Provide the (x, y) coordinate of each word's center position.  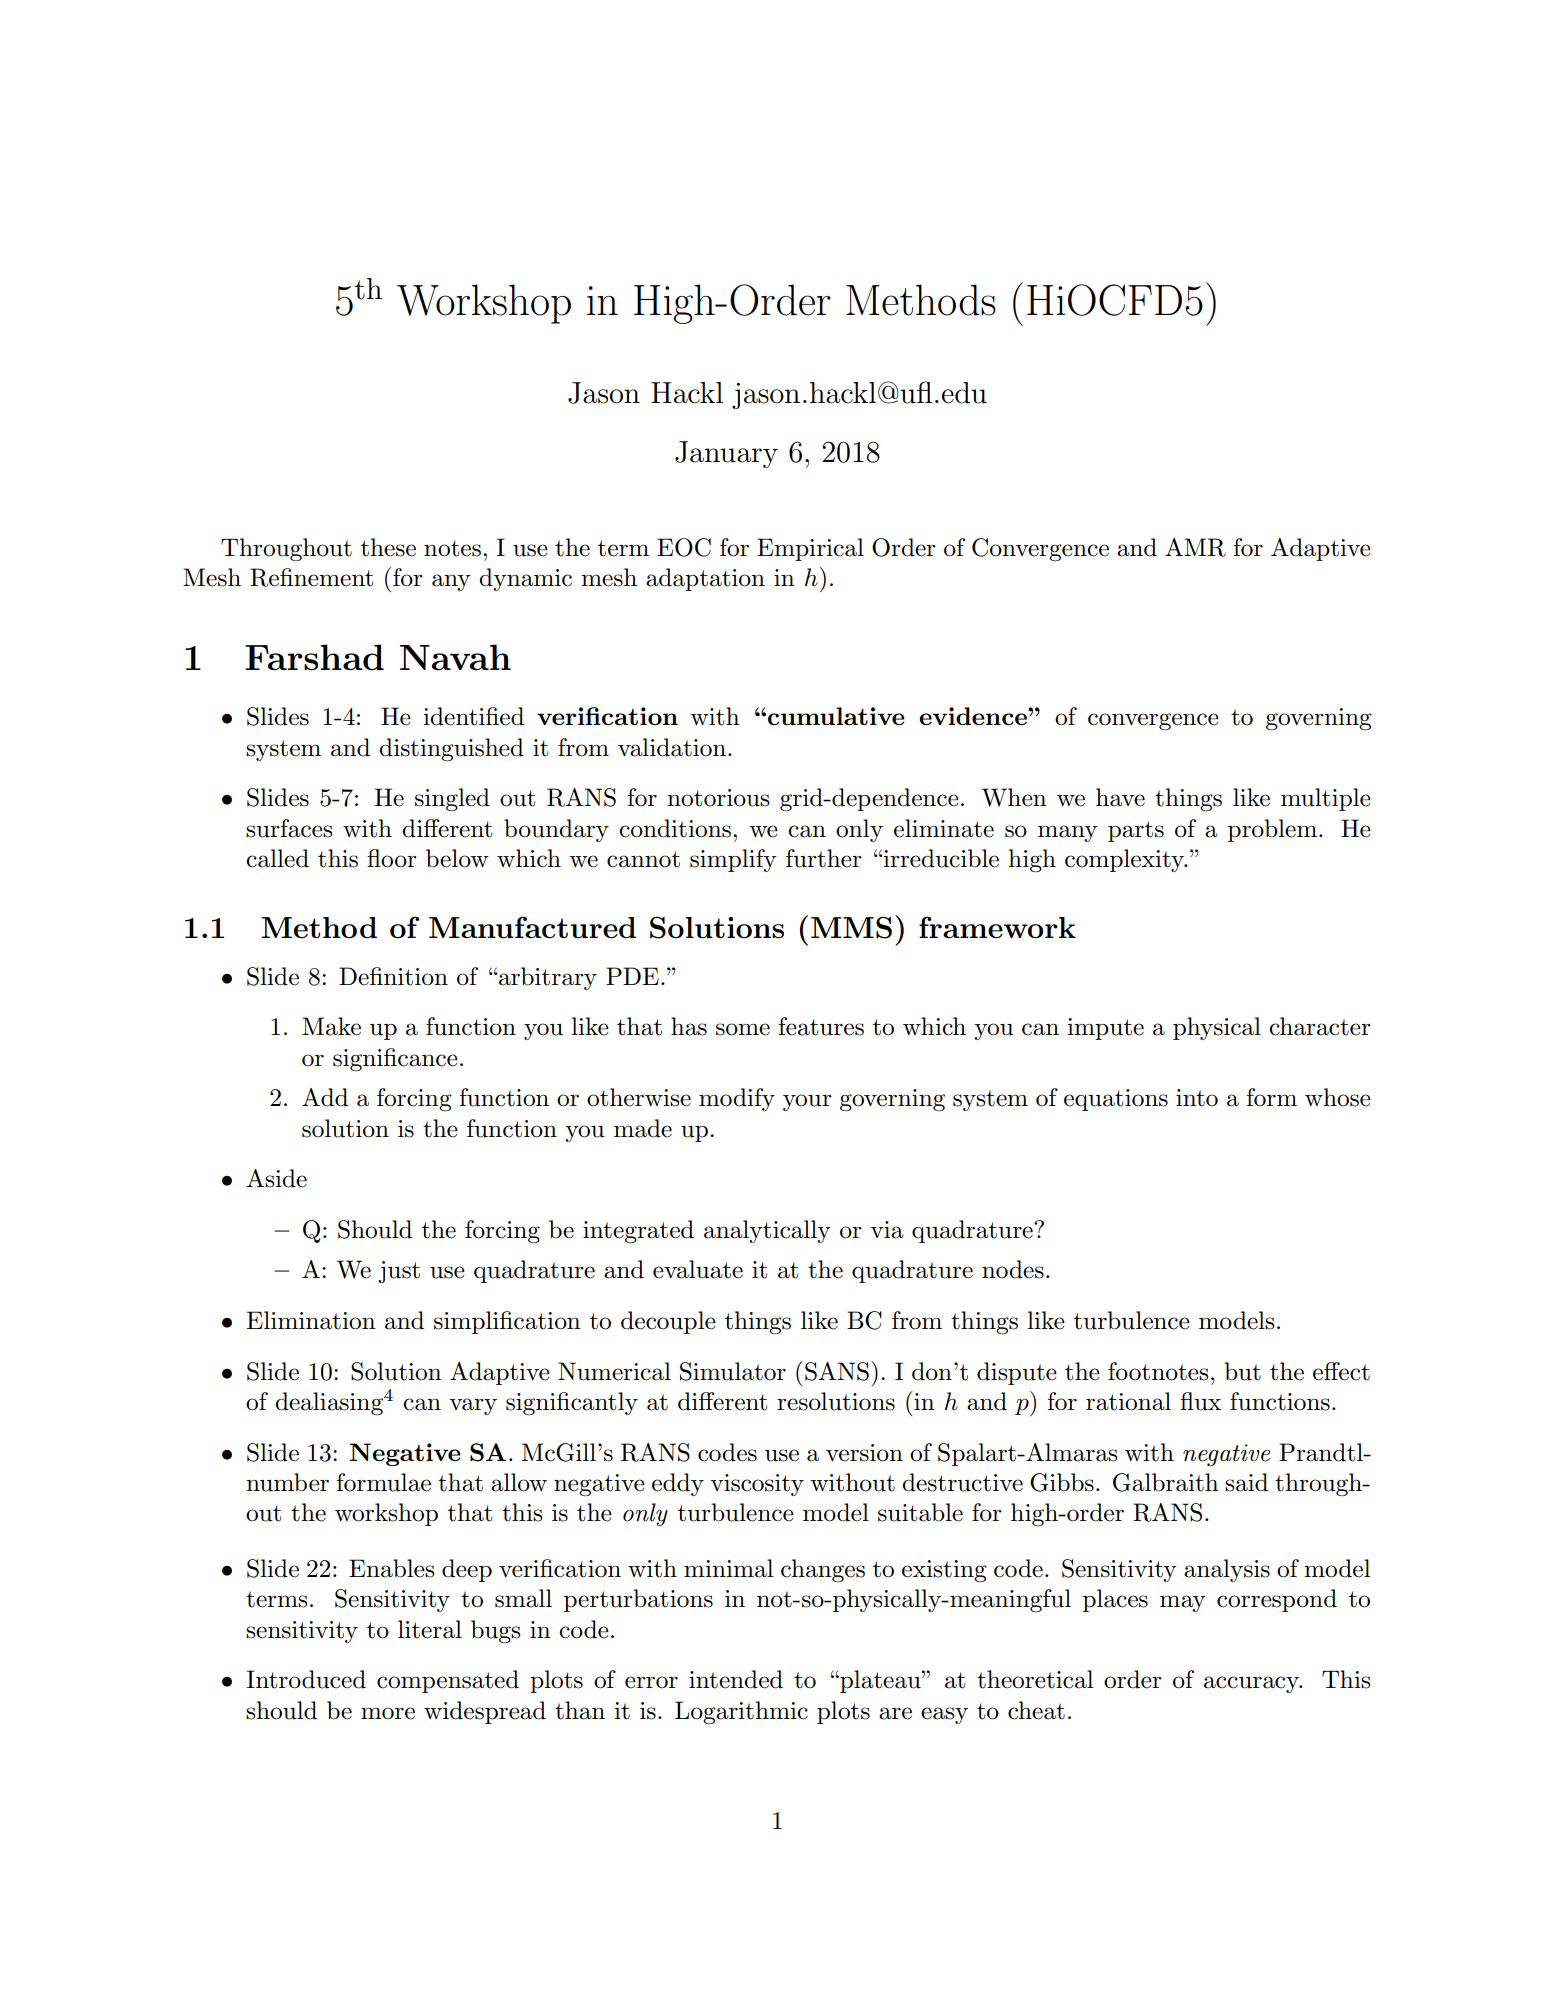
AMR (1195, 547)
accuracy (1253, 1684)
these (388, 547)
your (807, 1102)
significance (395, 1059)
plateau (880, 1681)
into (1197, 1098)
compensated (448, 1681)
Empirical (810, 549)
